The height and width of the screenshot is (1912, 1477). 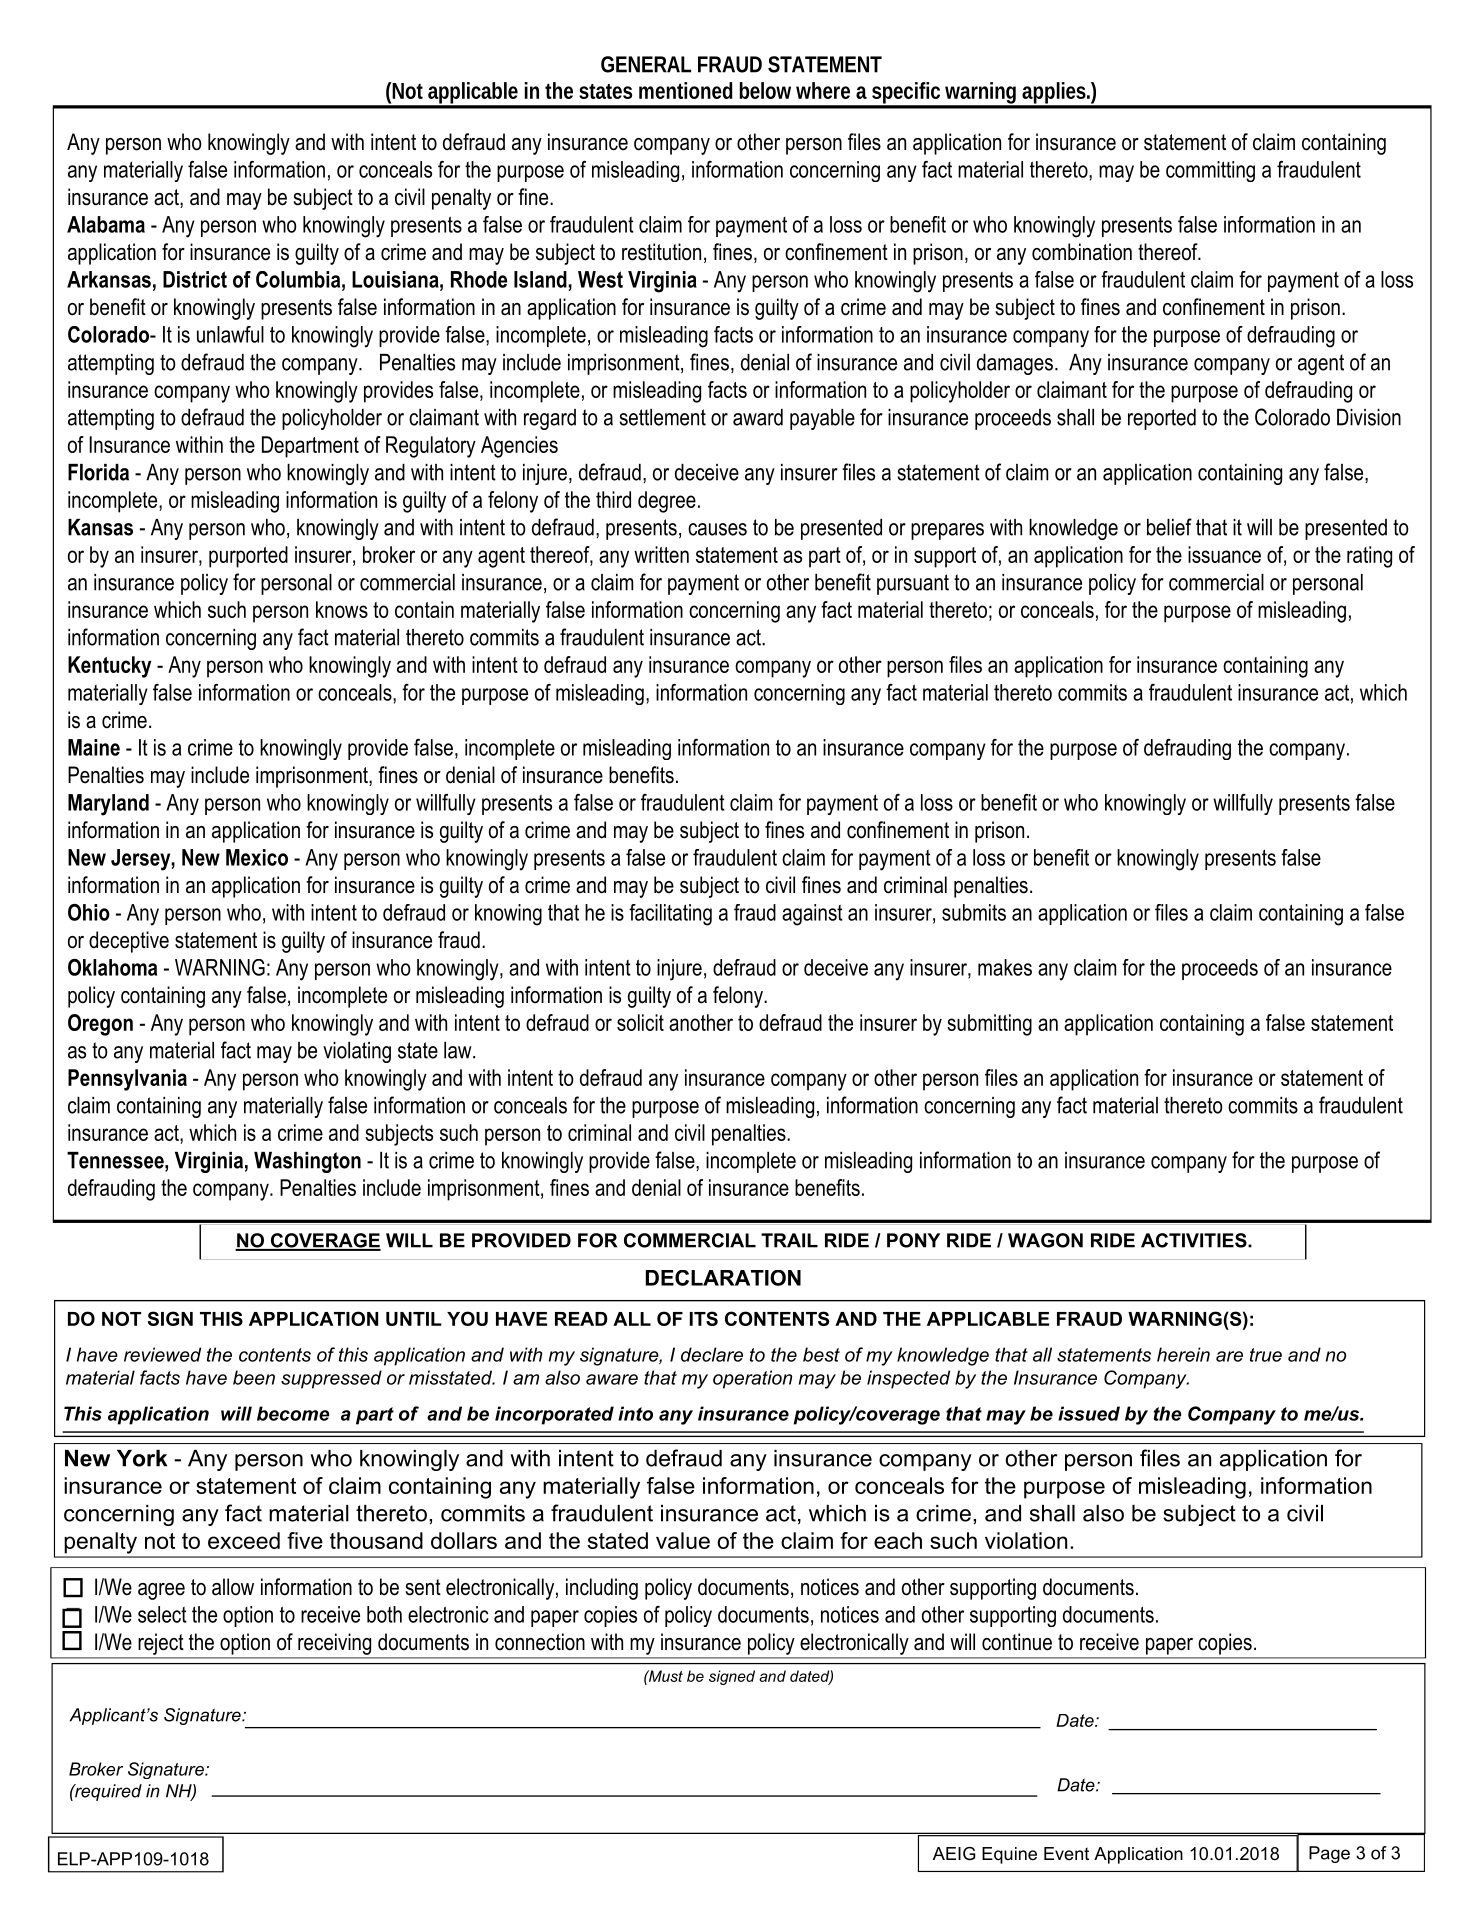 What do you see at coordinates (254, 1377) in the screenshot?
I see `been` at bounding box center [254, 1377].
